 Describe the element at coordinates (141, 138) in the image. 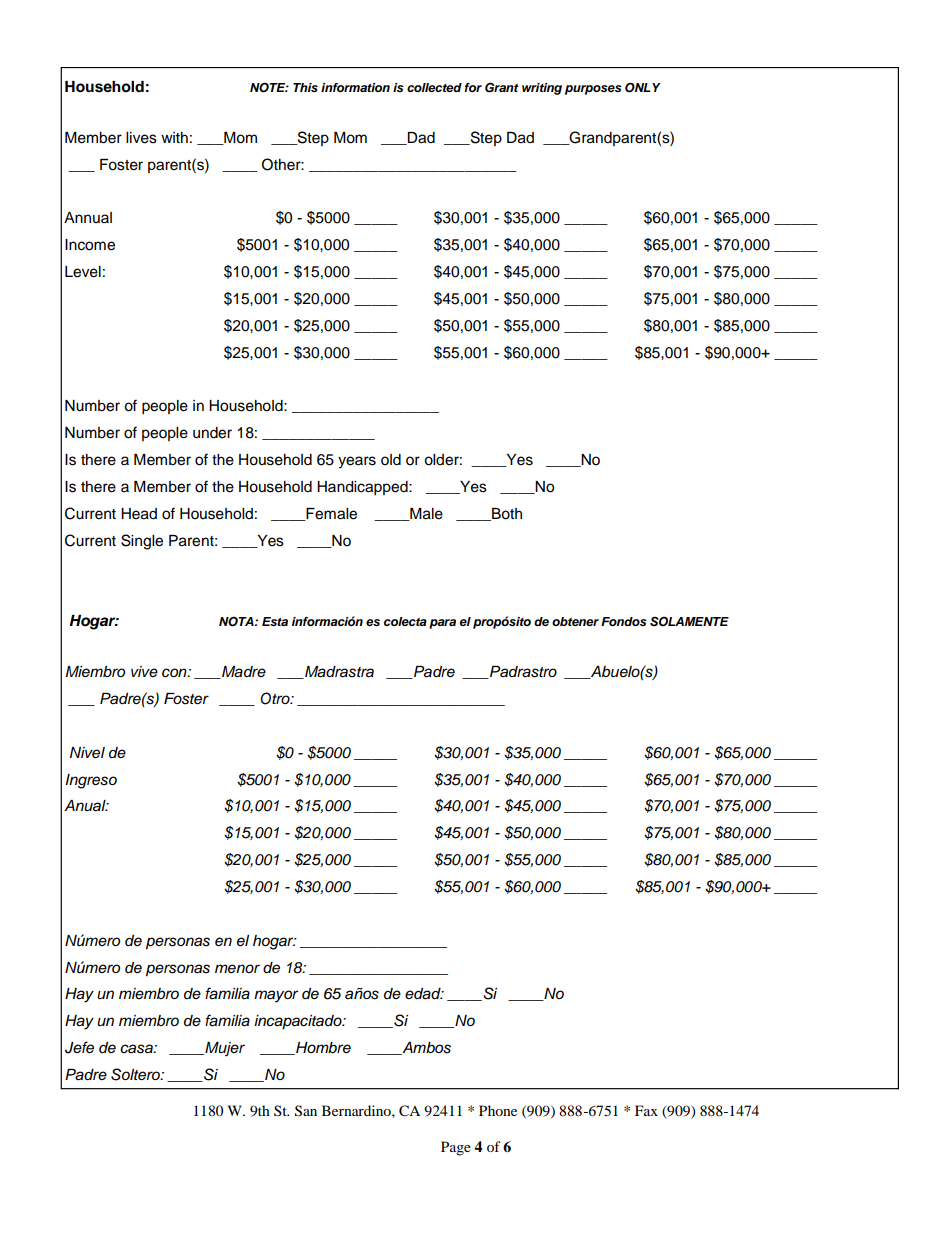

I see `lives` at that location.
